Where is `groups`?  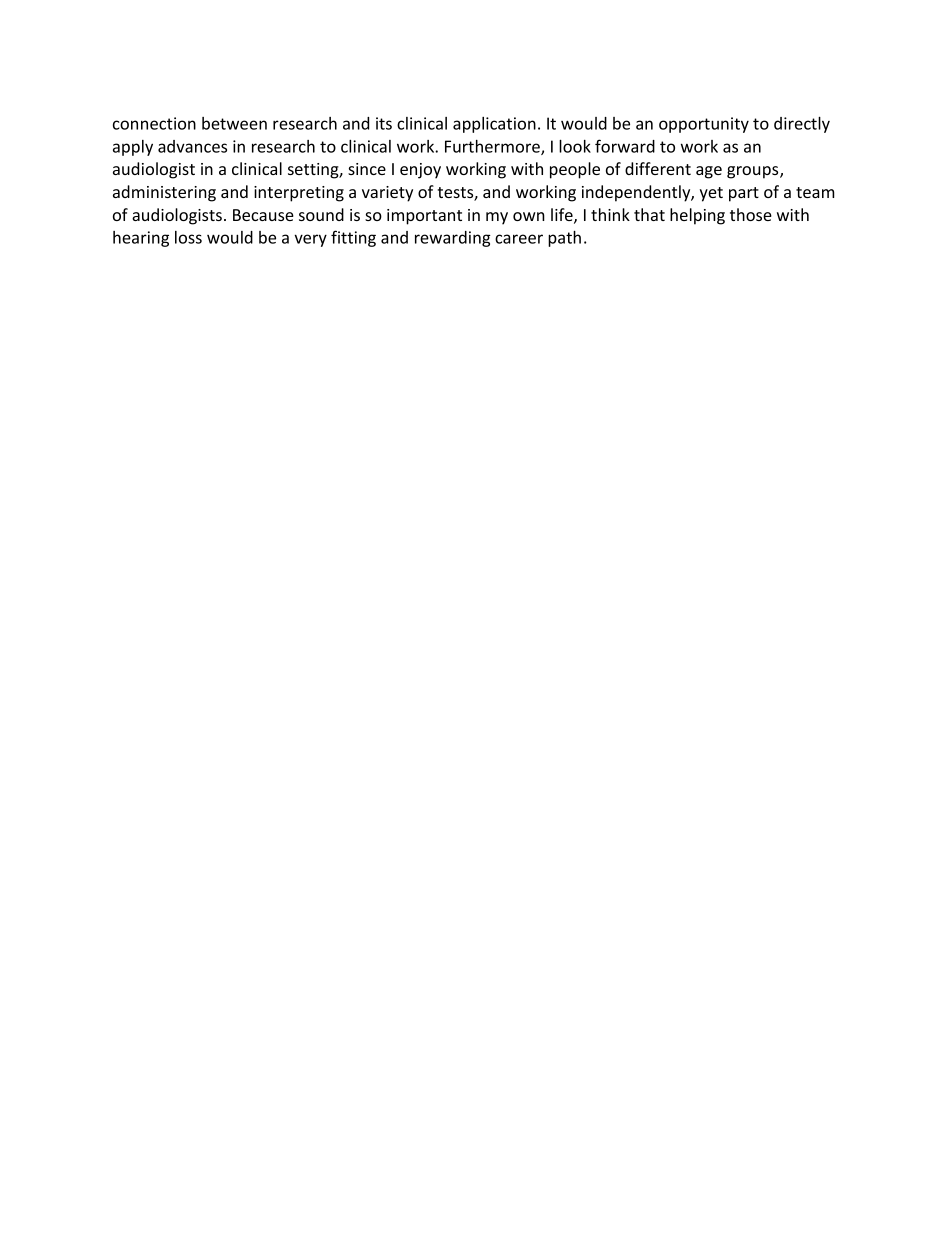
groups is located at coordinates (754, 172).
